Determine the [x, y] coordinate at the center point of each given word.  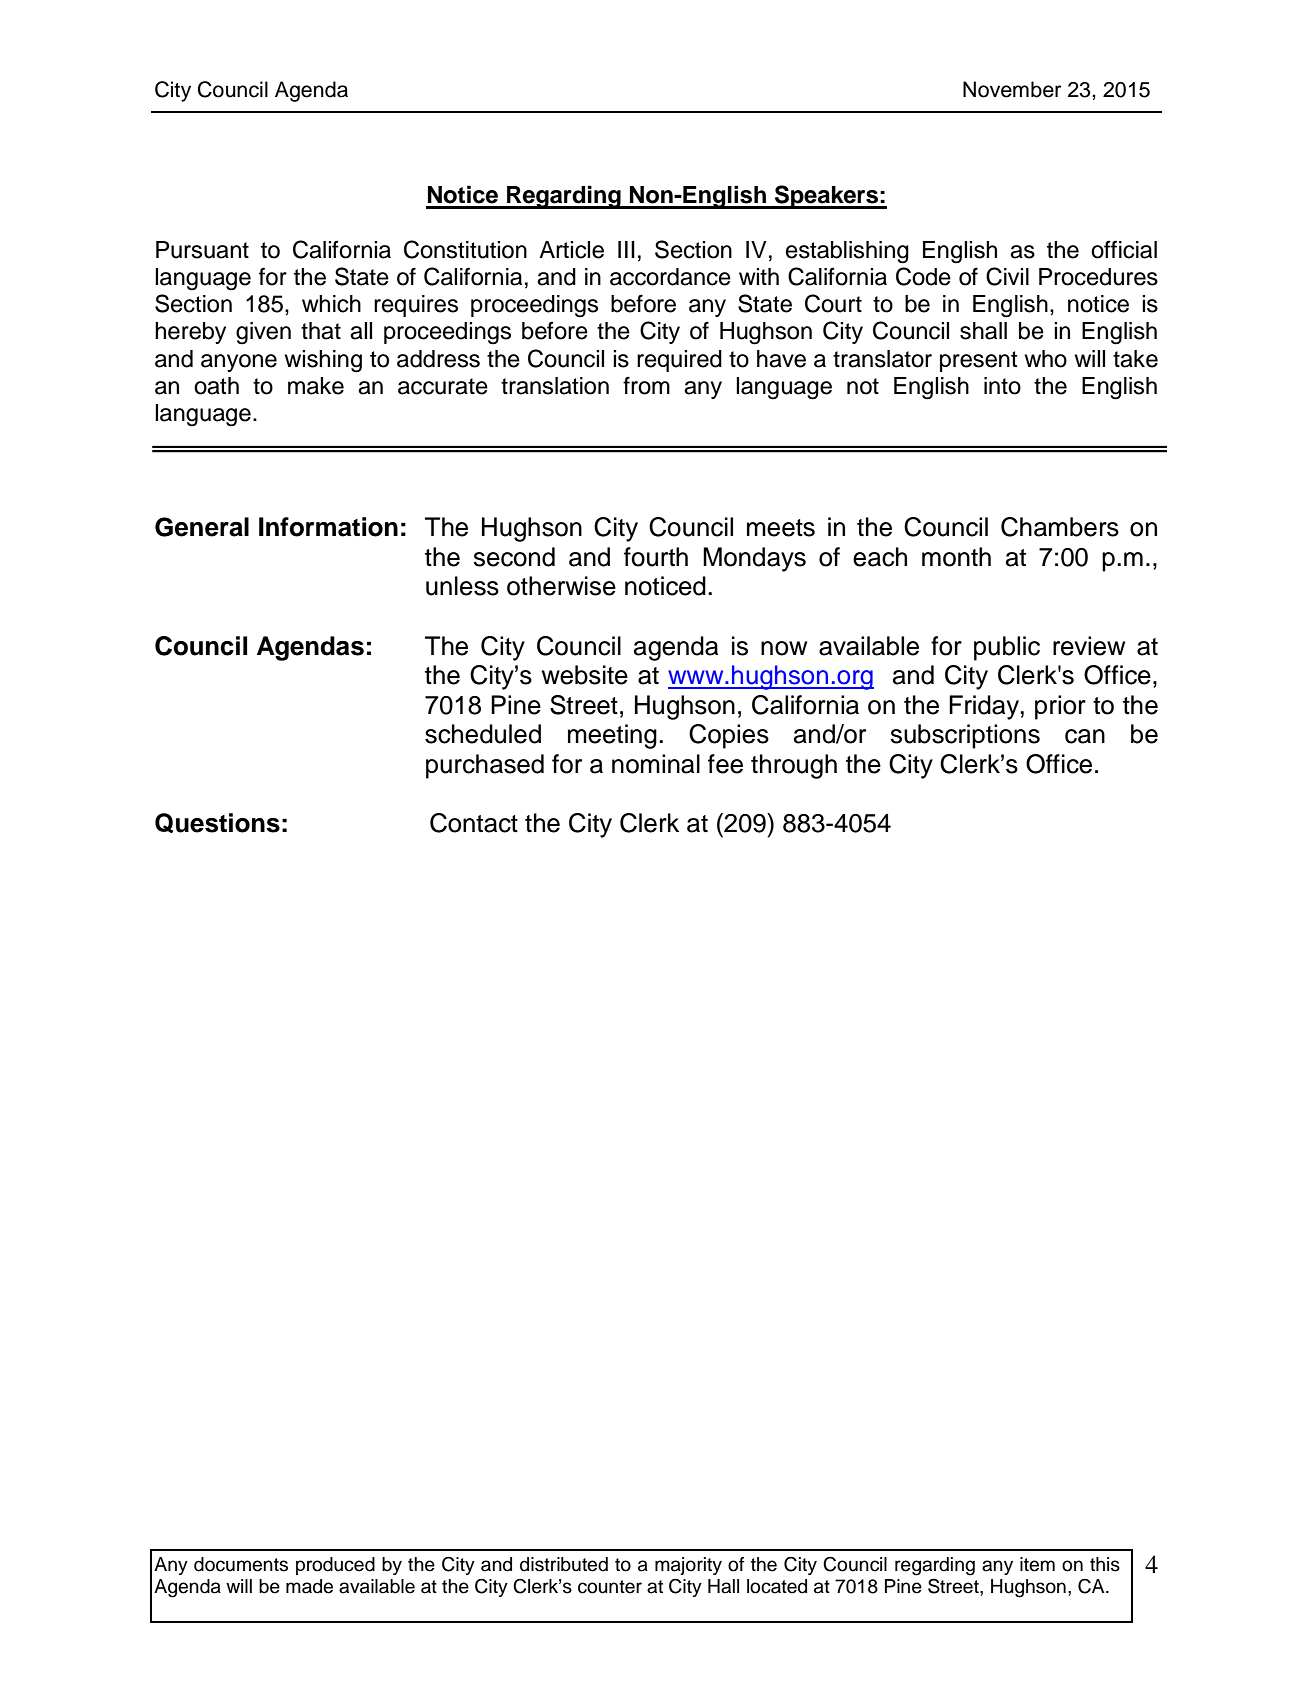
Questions [217, 823]
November [1012, 89]
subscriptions [965, 736]
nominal [656, 764]
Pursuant [202, 250]
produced [335, 1566]
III [626, 249]
